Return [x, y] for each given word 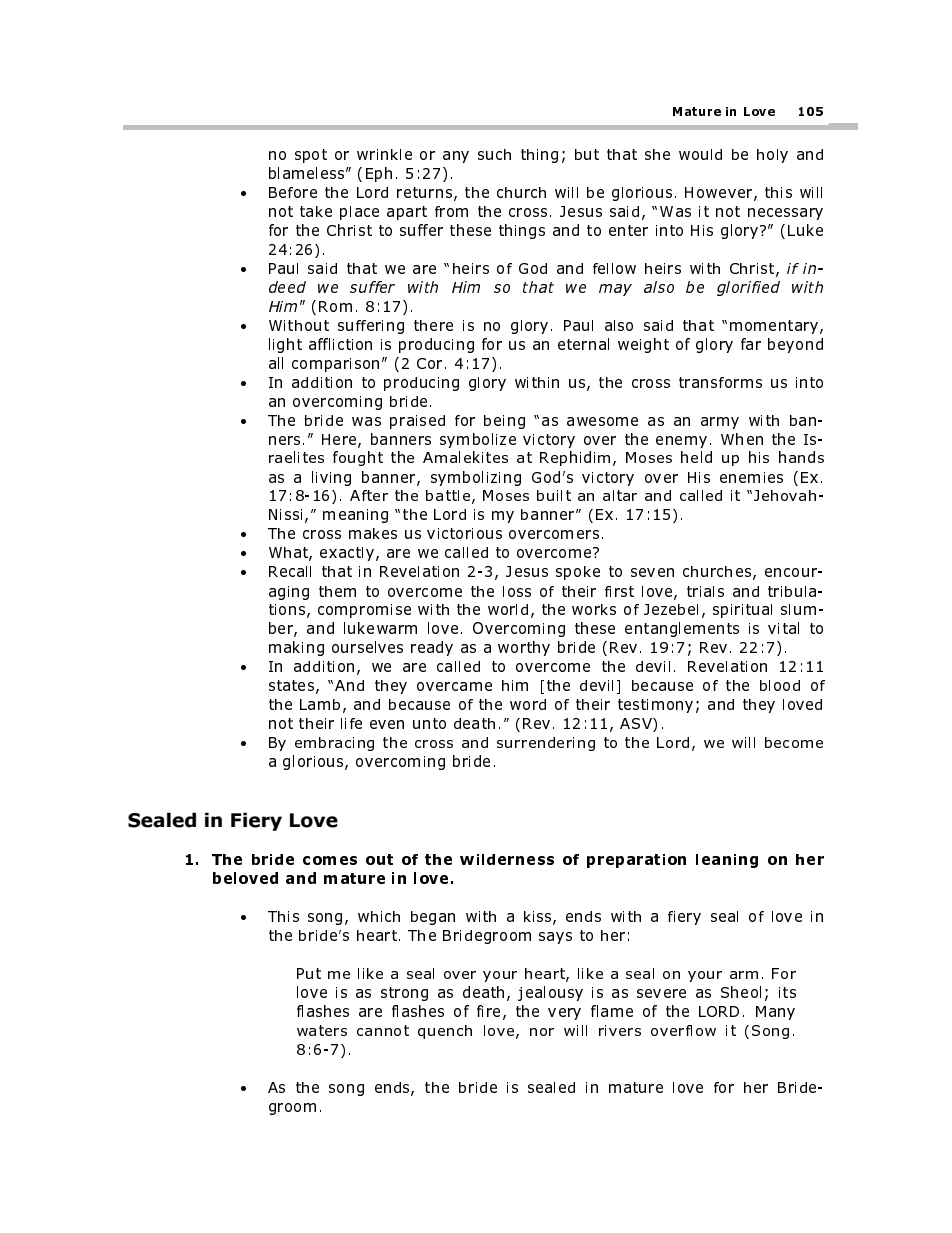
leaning [727, 861]
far [751, 344]
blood [780, 685]
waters [322, 1030]
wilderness [507, 859]
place [359, 213]
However [720, 193]
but [587, 154]
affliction [340, 344]
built [554, 495]
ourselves [367, 647]
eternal [583, 344]
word [528, 704]
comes [330, 860]
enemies [751, 477]
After [369, 495]
